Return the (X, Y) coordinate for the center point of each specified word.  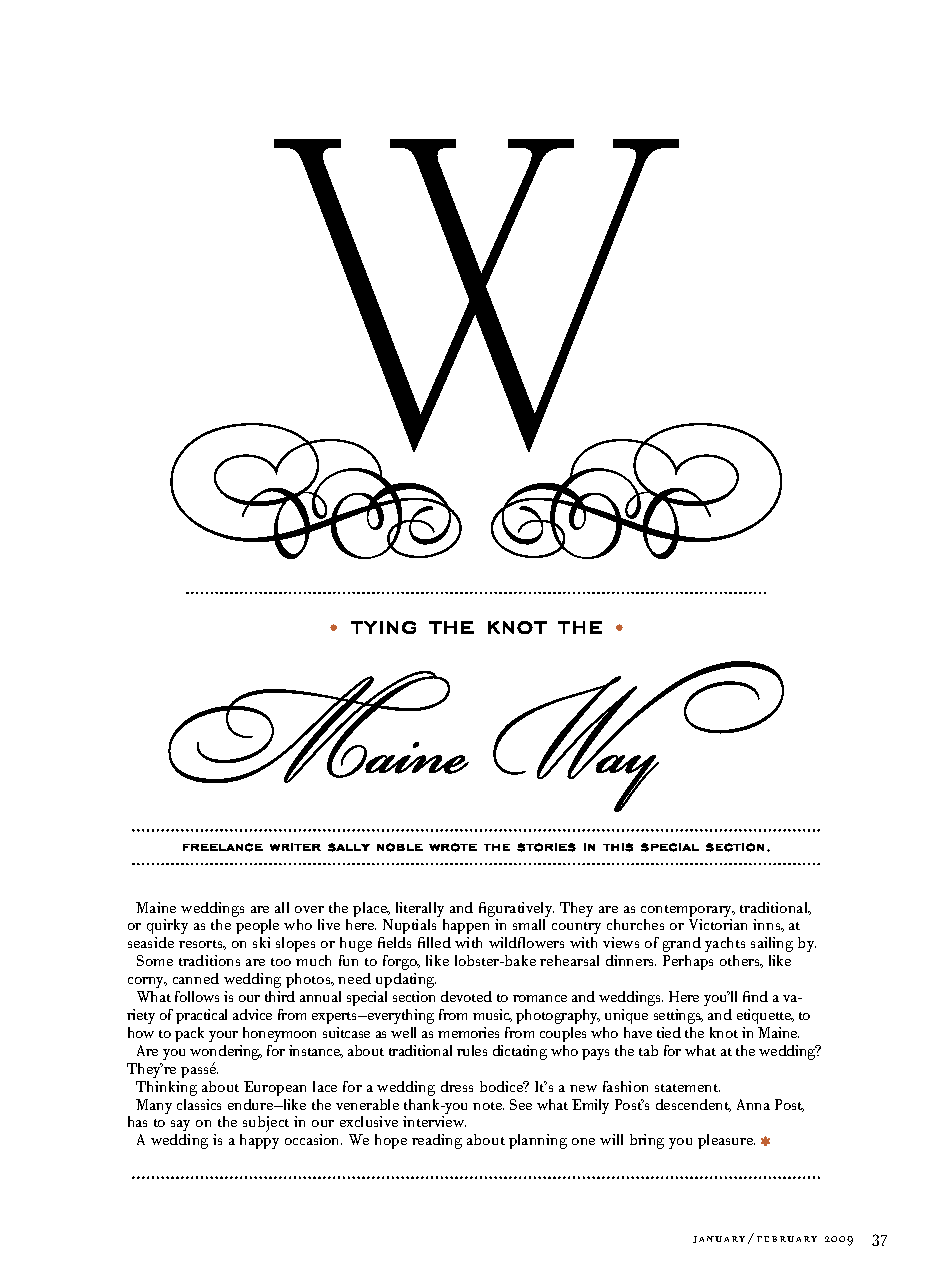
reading (437, 1141)
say (180, 1127)
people (257, 928)
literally (420, 911)
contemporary (688, 912)
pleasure (726, 1141)
